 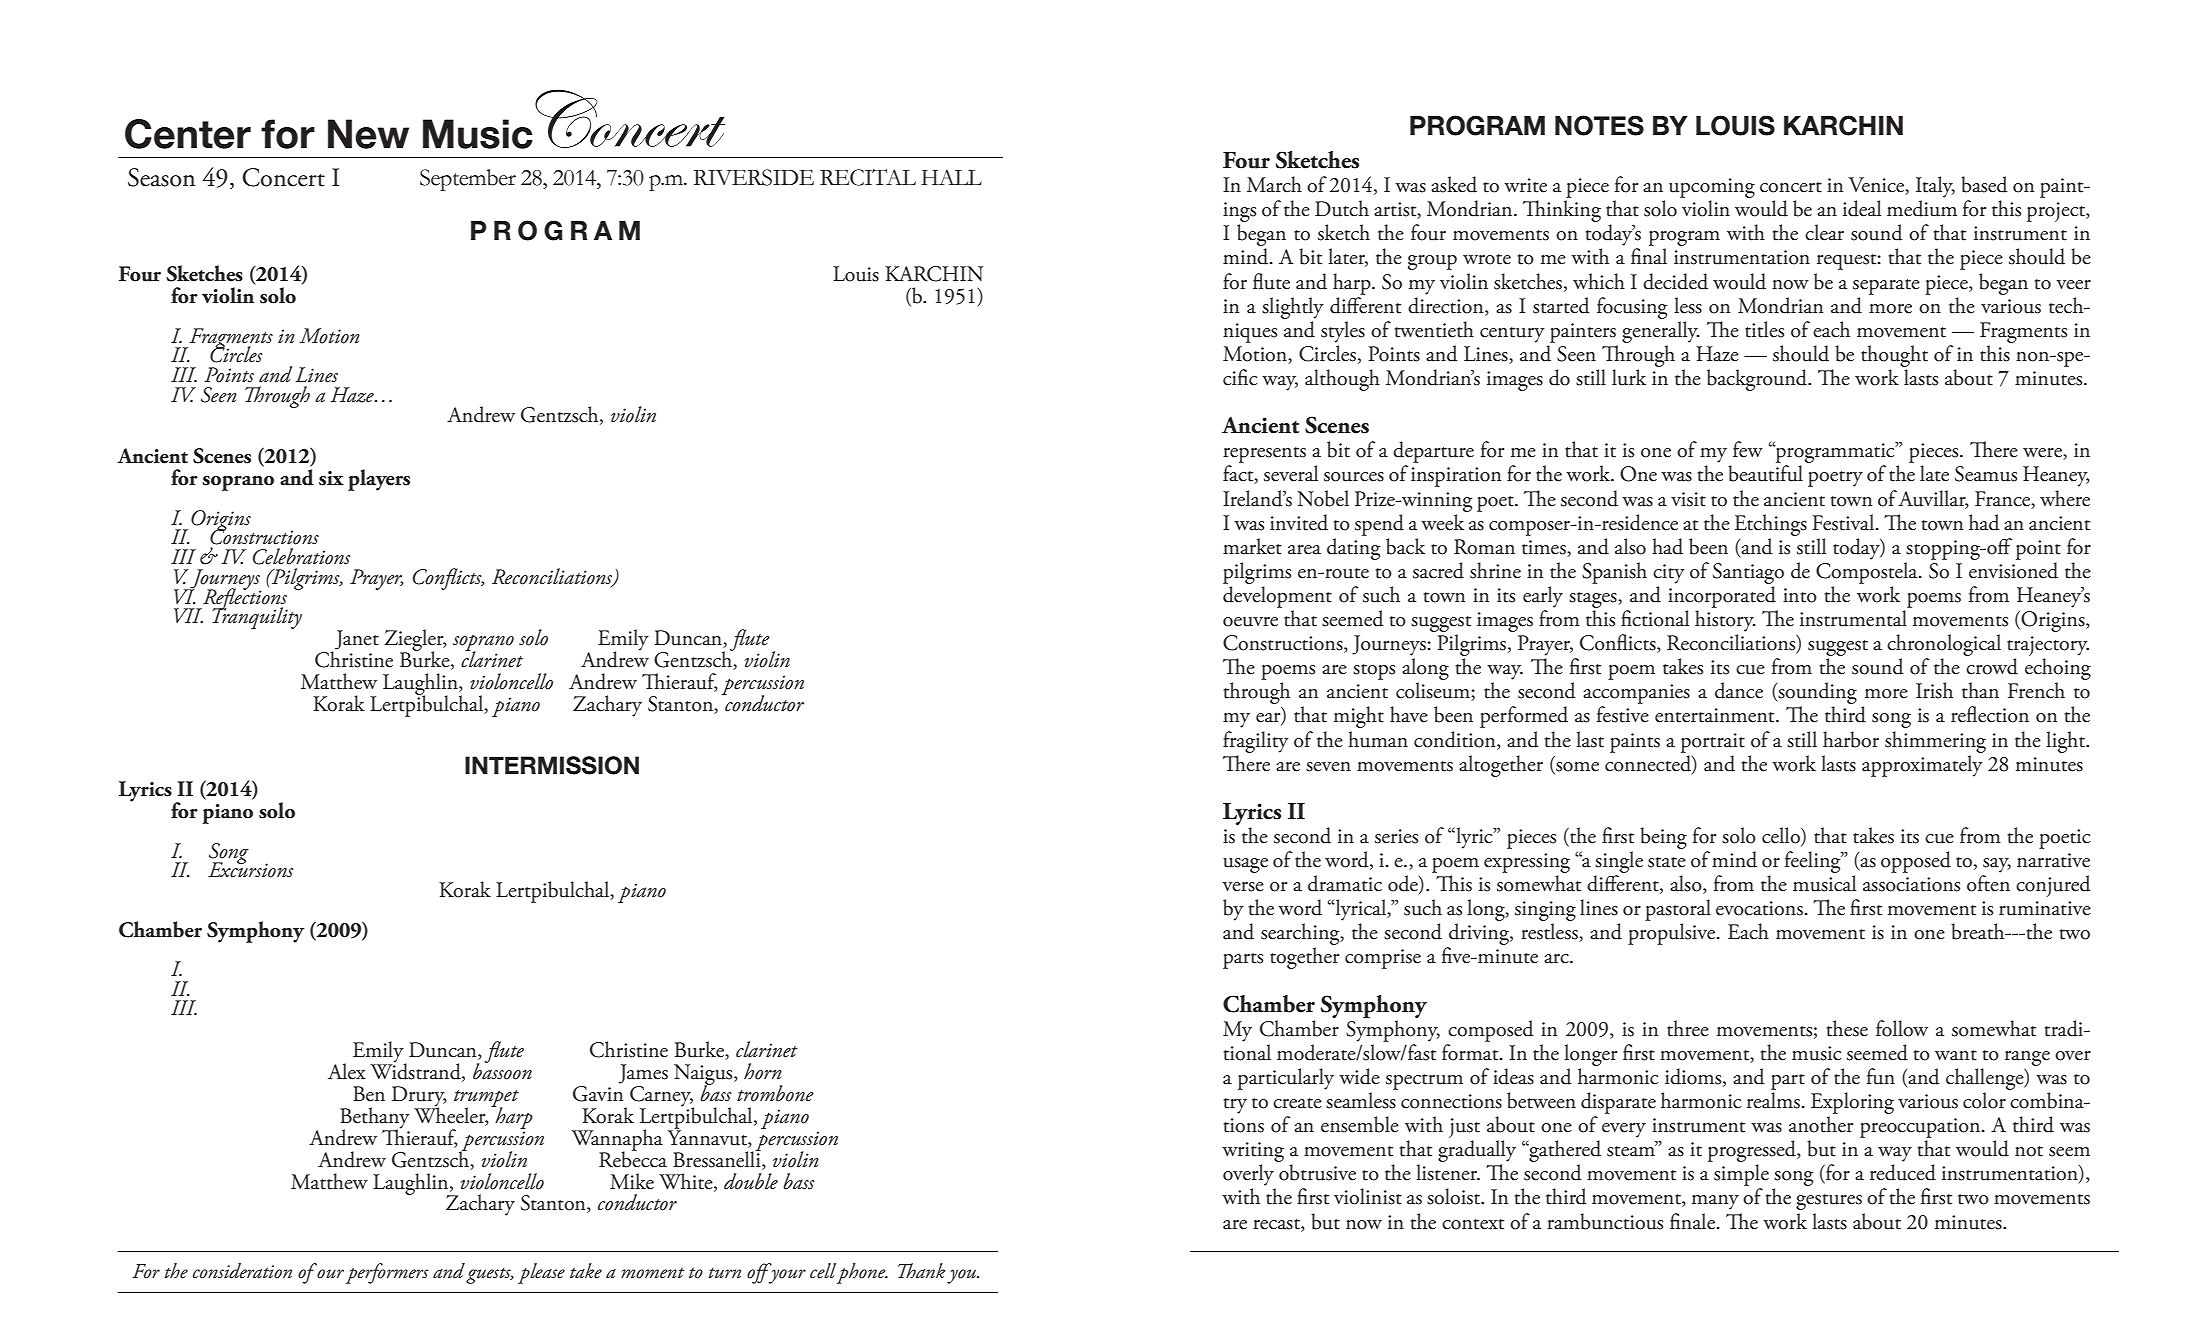 I want to click on represents, so click(x=1264, y=455).
